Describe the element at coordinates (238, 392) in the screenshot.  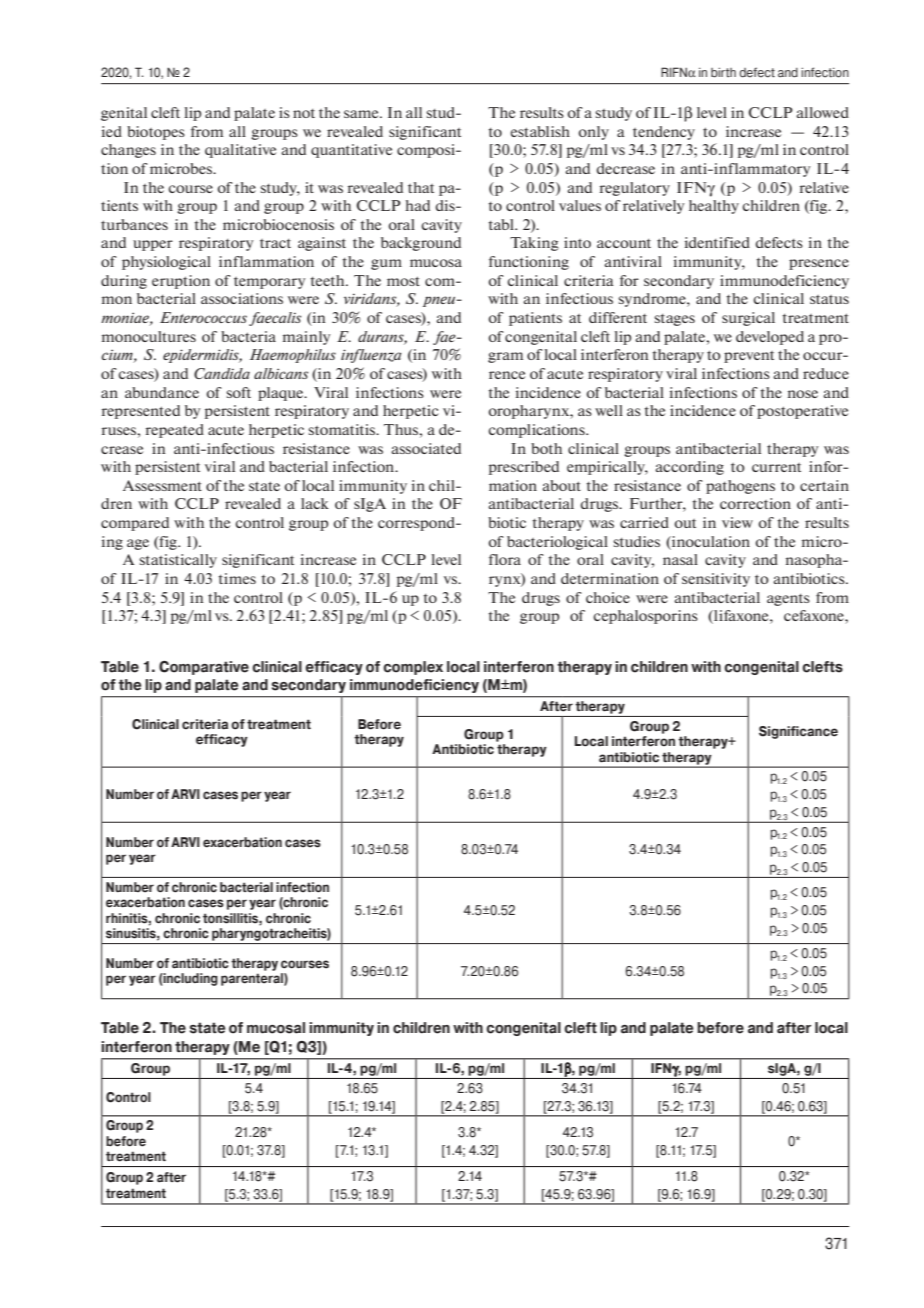
I see `soft` at that location.
